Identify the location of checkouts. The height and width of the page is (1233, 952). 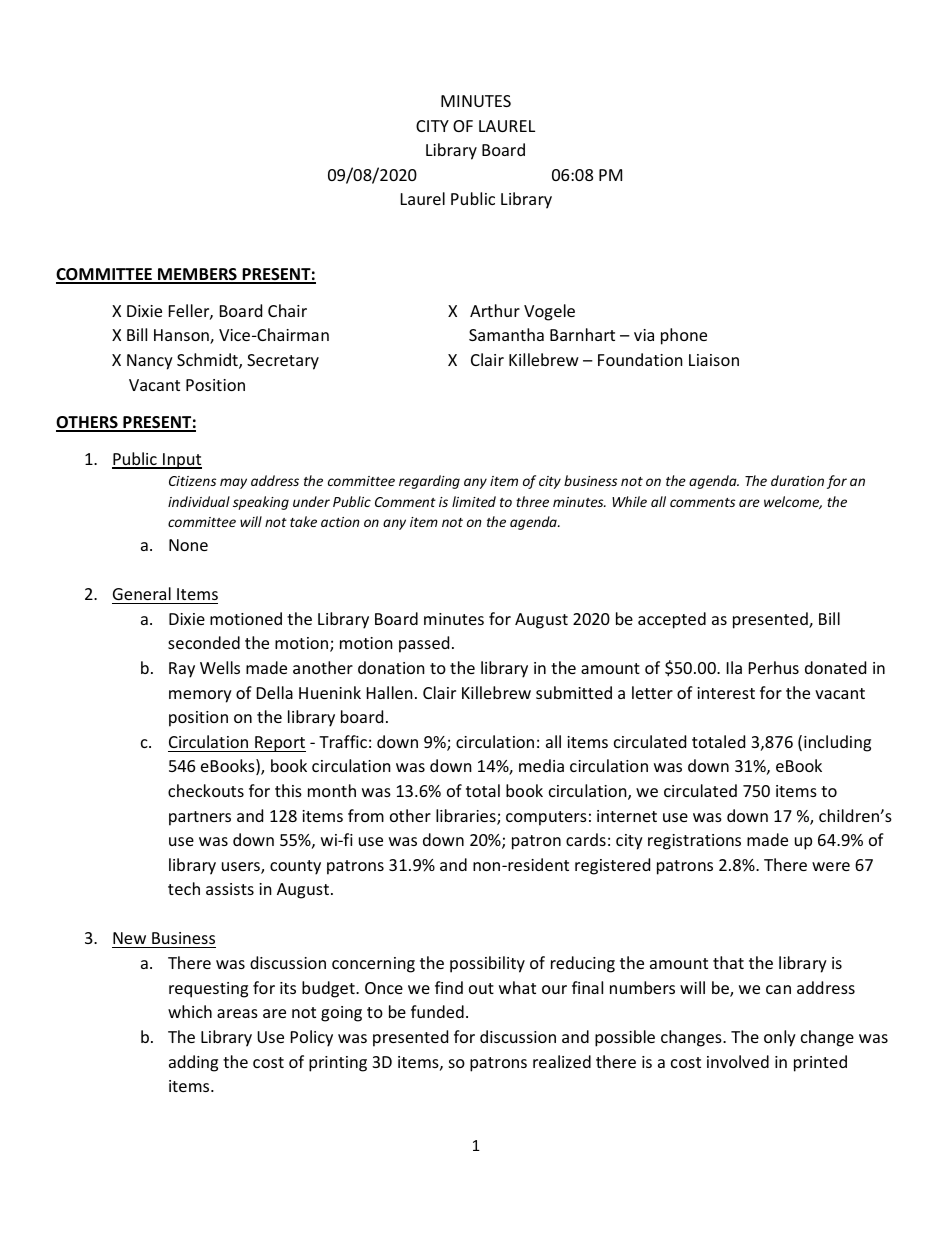
(206, 790).
